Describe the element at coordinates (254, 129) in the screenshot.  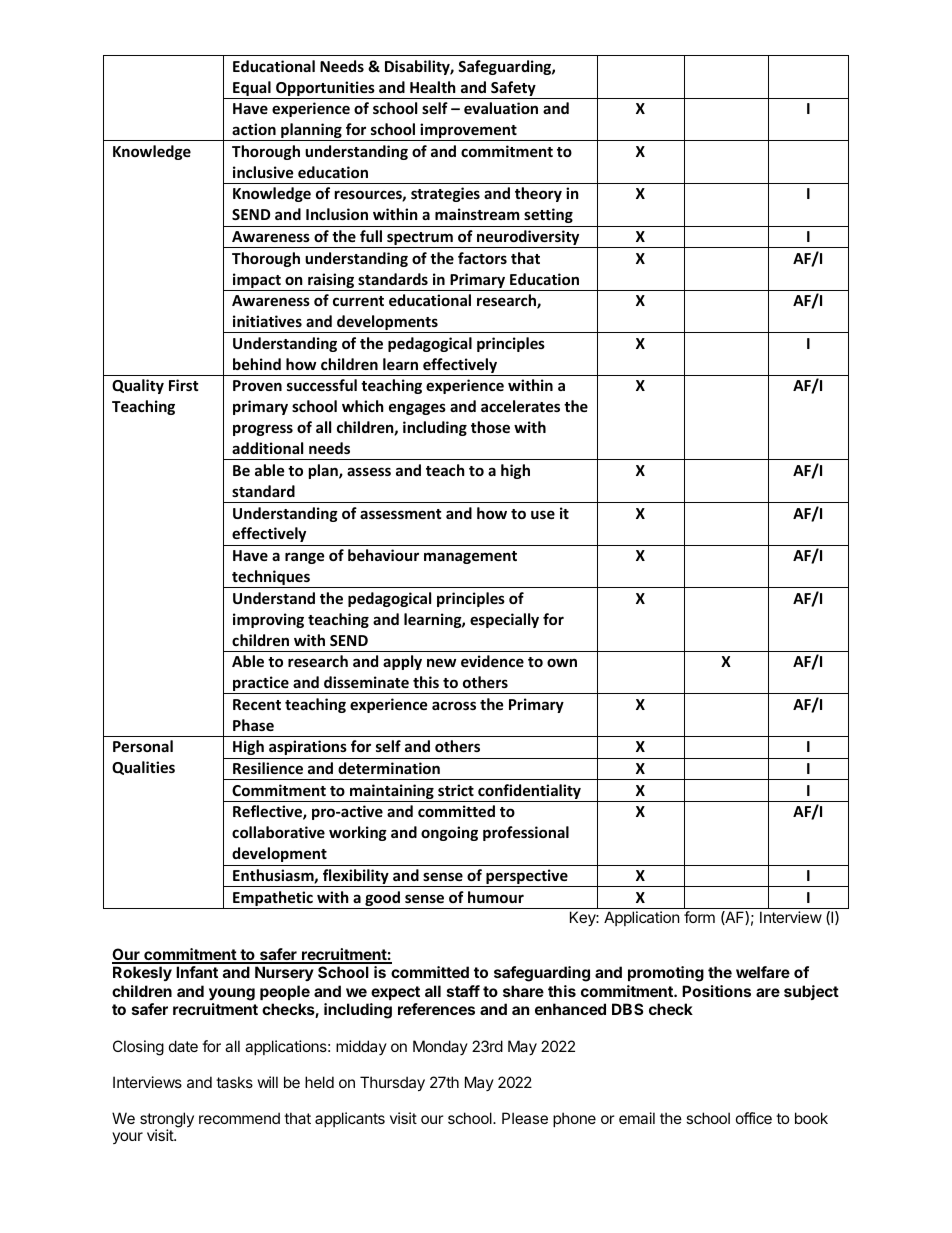
I see `action` at that location.
